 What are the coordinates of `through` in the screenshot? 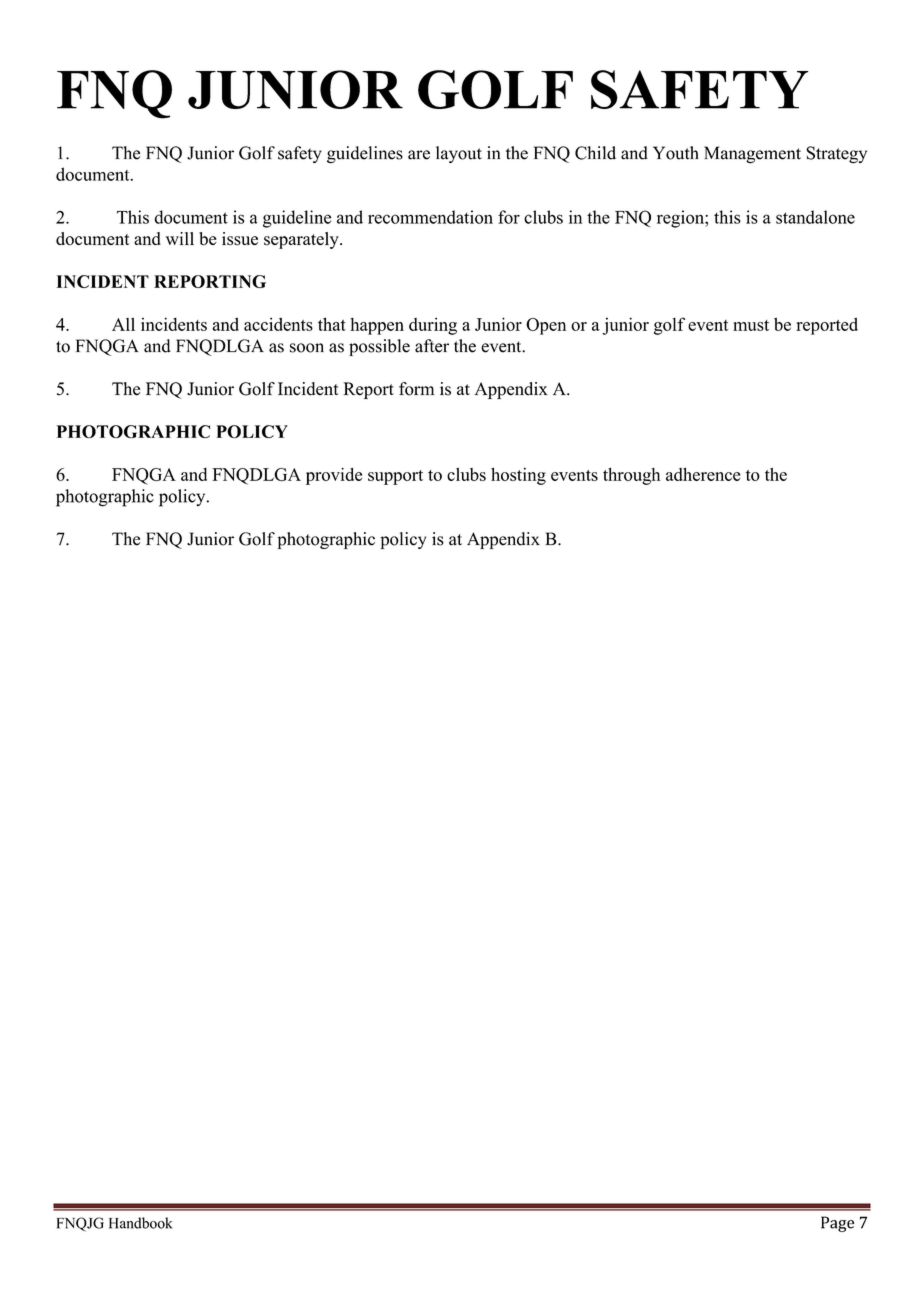 It's located at (631, 476).
